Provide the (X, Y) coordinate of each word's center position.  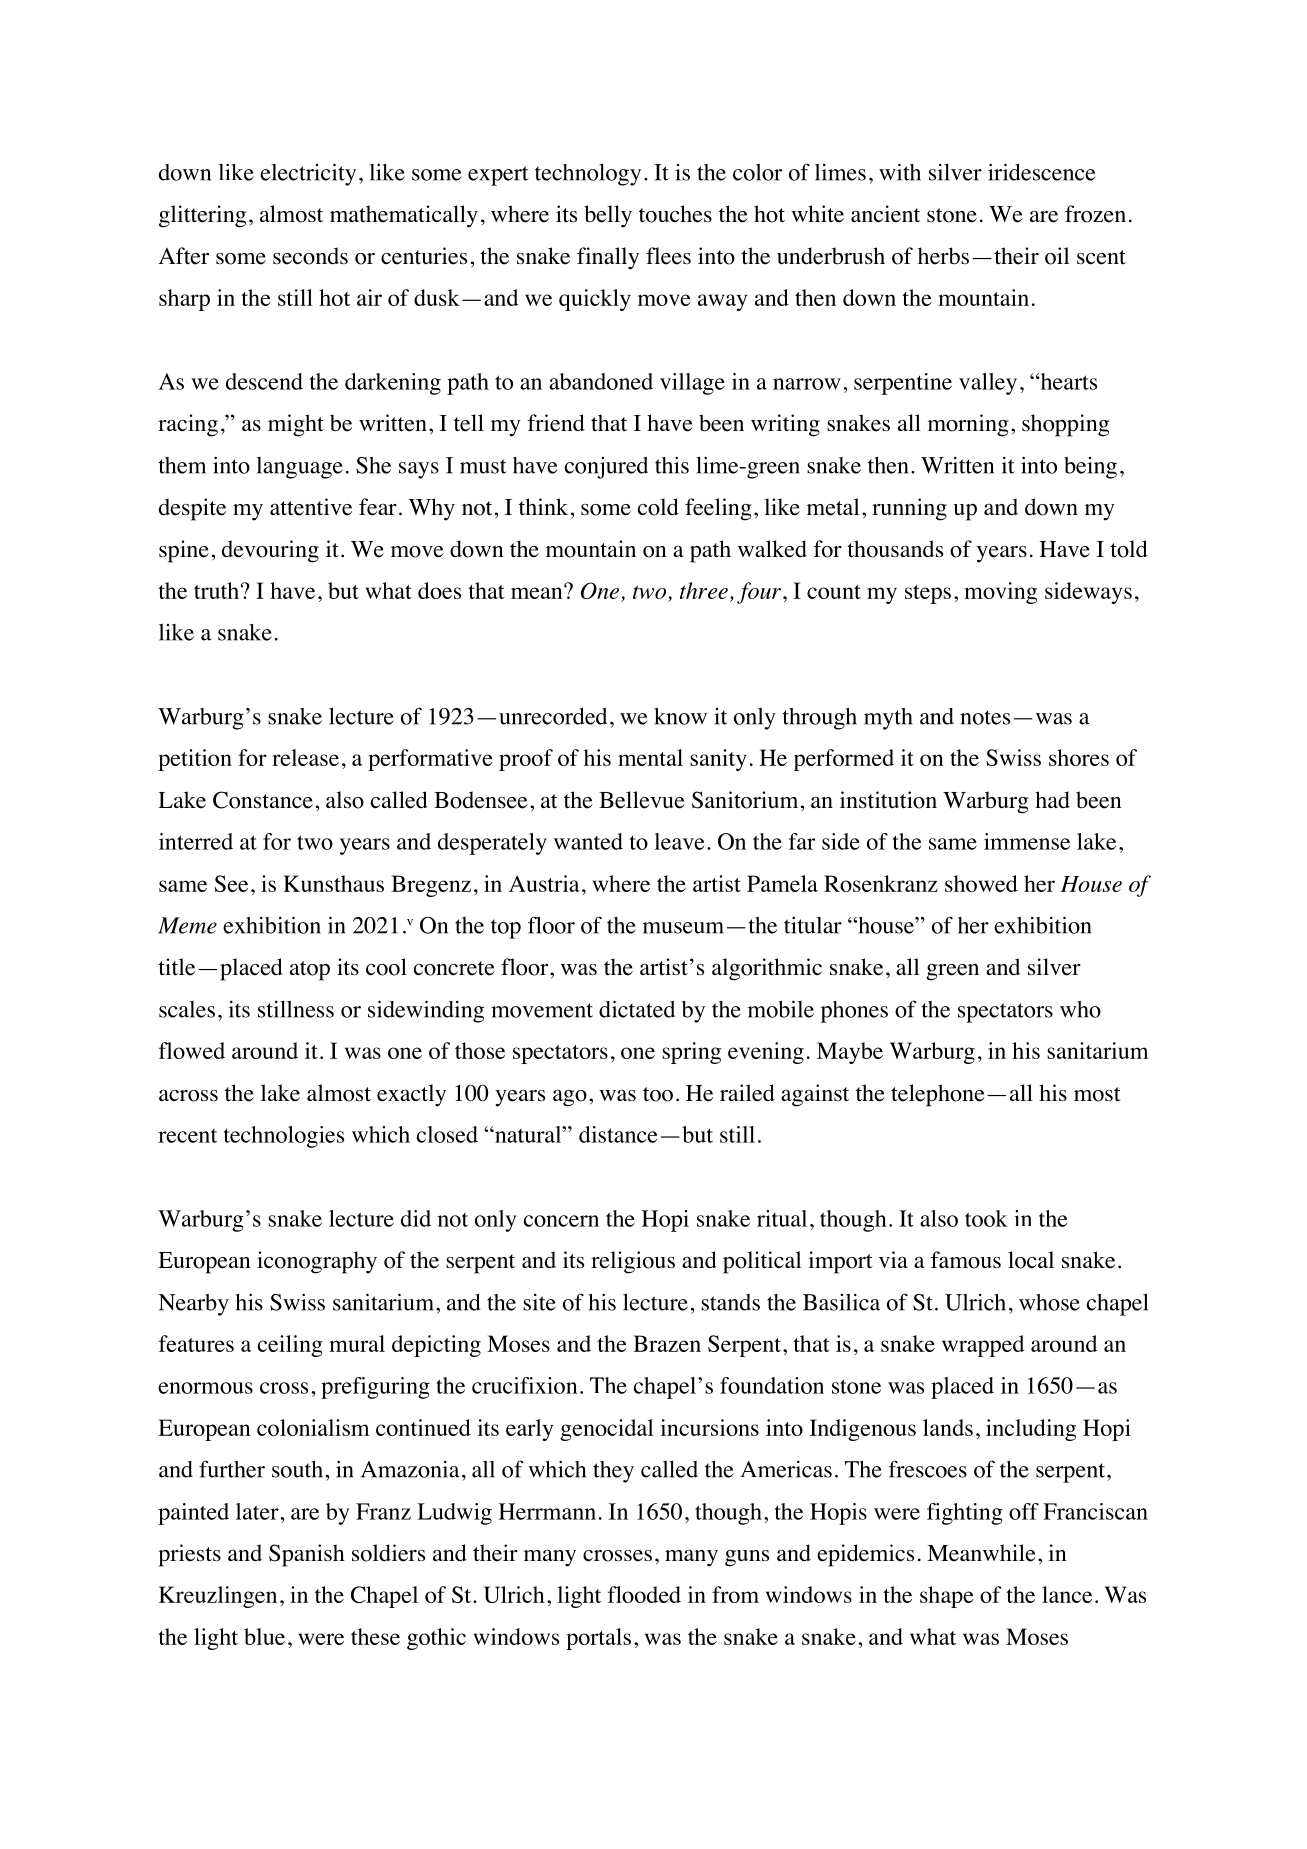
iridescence (1042, 172)
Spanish (307, 1555)
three (704, 590)
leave (679, 841)
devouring (270, 551)
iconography (317, 1262)
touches (675, 214)
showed (981, 883)
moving (1000, 593)
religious (633, 1262)
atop (310, 971)
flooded (644, 1594)
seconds (310, 256)
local (1031, 1260)
